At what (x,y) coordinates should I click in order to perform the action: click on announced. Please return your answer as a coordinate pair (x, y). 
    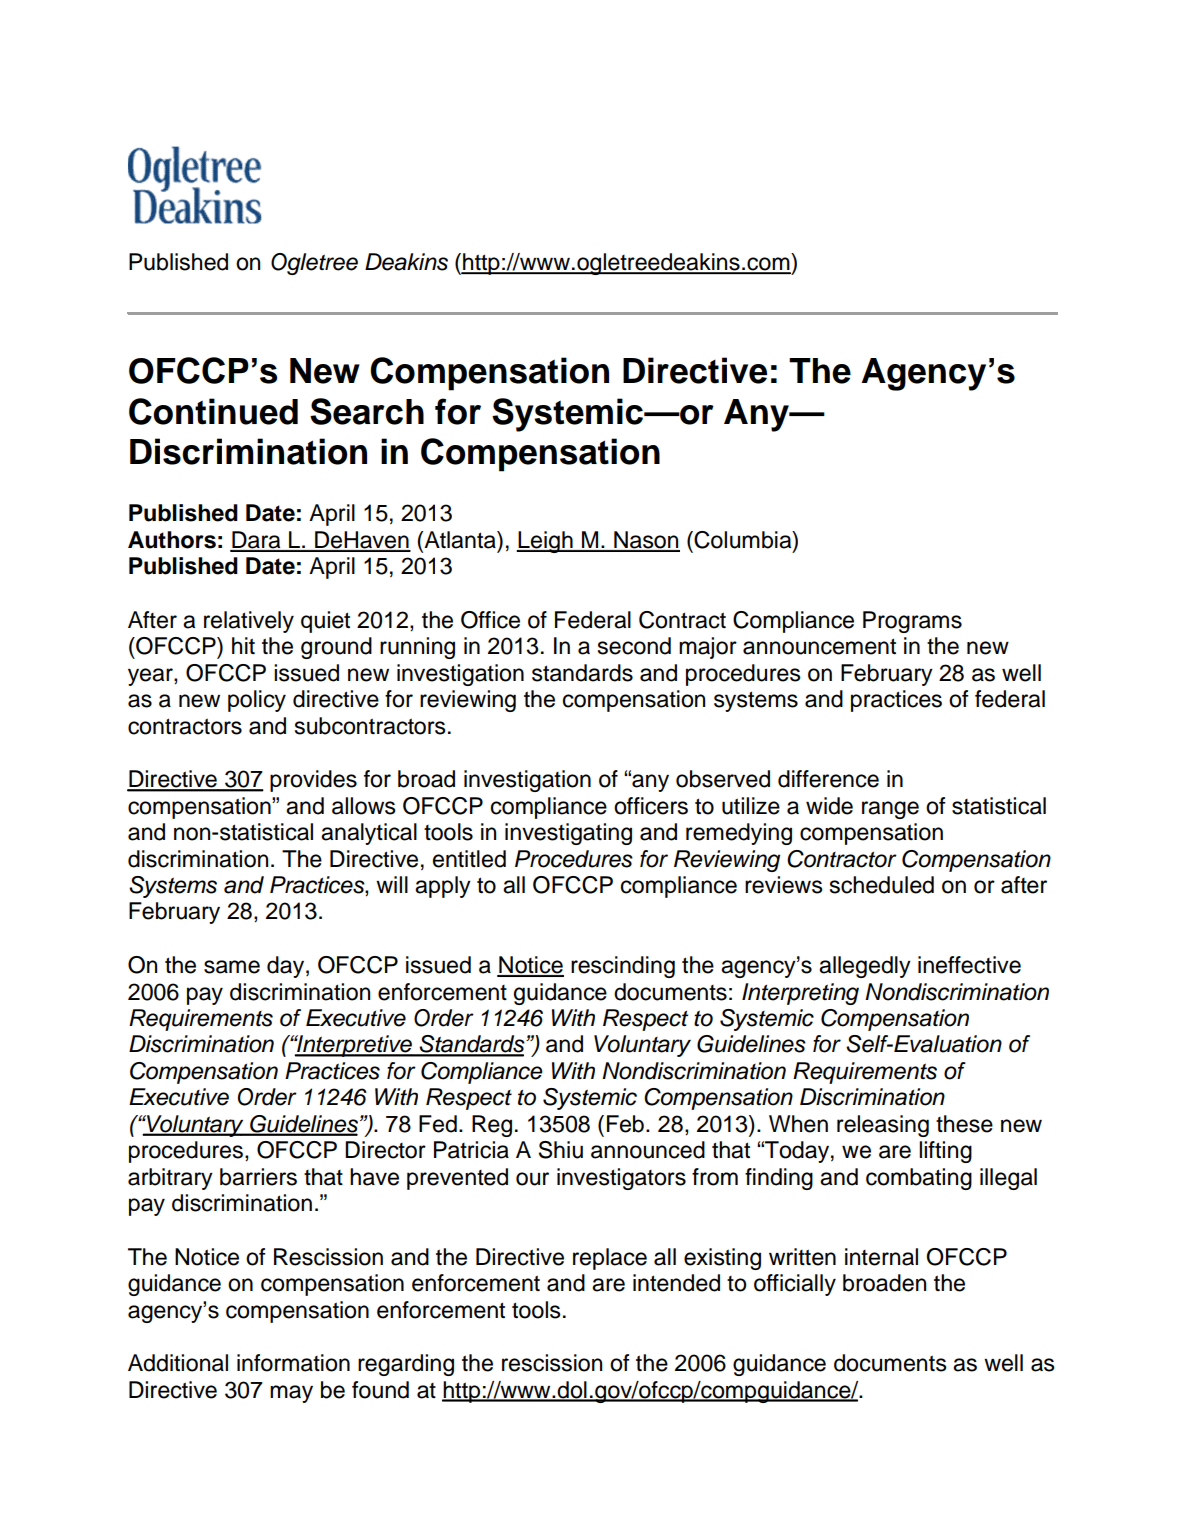
    Looking at the image, I should click on (648, 1150).
